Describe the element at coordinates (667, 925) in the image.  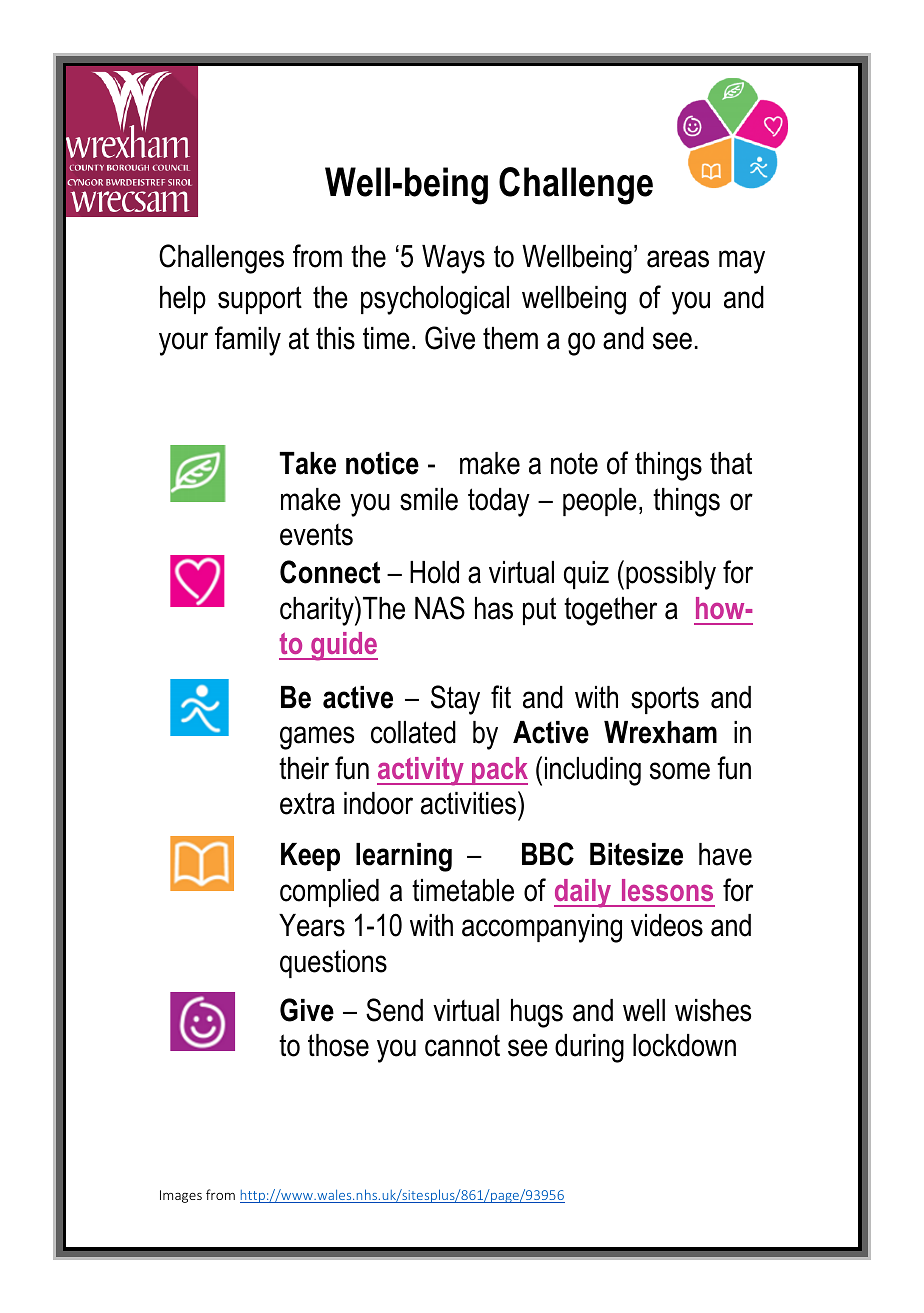
I see `videos` at that location.
